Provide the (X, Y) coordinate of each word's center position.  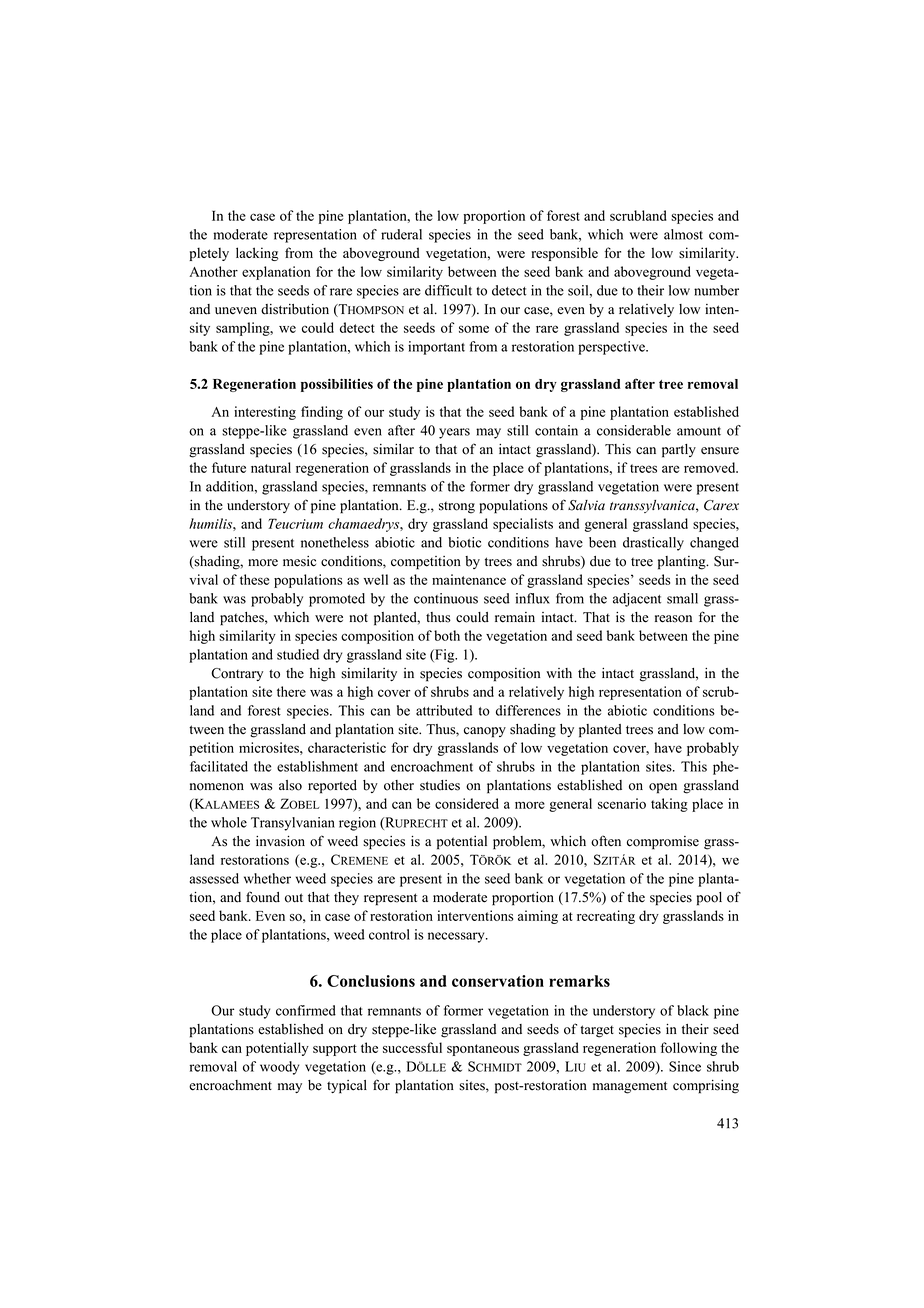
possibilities (337, 385)
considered (467, 803)
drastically (653, 544)
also (290, 785)
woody (279, 1068)
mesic (299, 561)
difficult (448, 290)
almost (683, 234)
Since (685, 1066)
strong (457, 507)
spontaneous (483, 1050)
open (663, 788)
